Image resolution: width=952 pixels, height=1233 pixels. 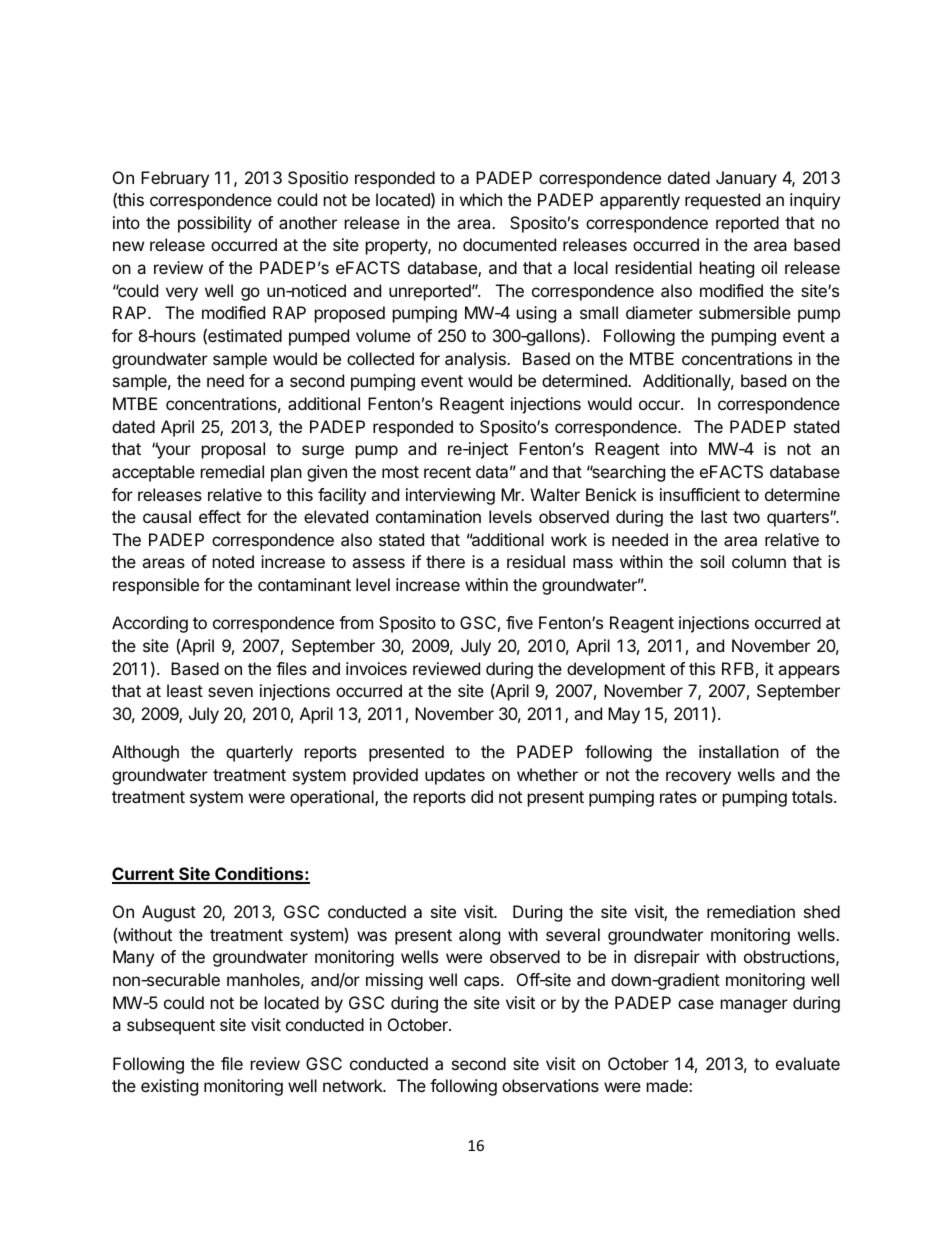 I want to click on According, so click(x=150, y=624).
